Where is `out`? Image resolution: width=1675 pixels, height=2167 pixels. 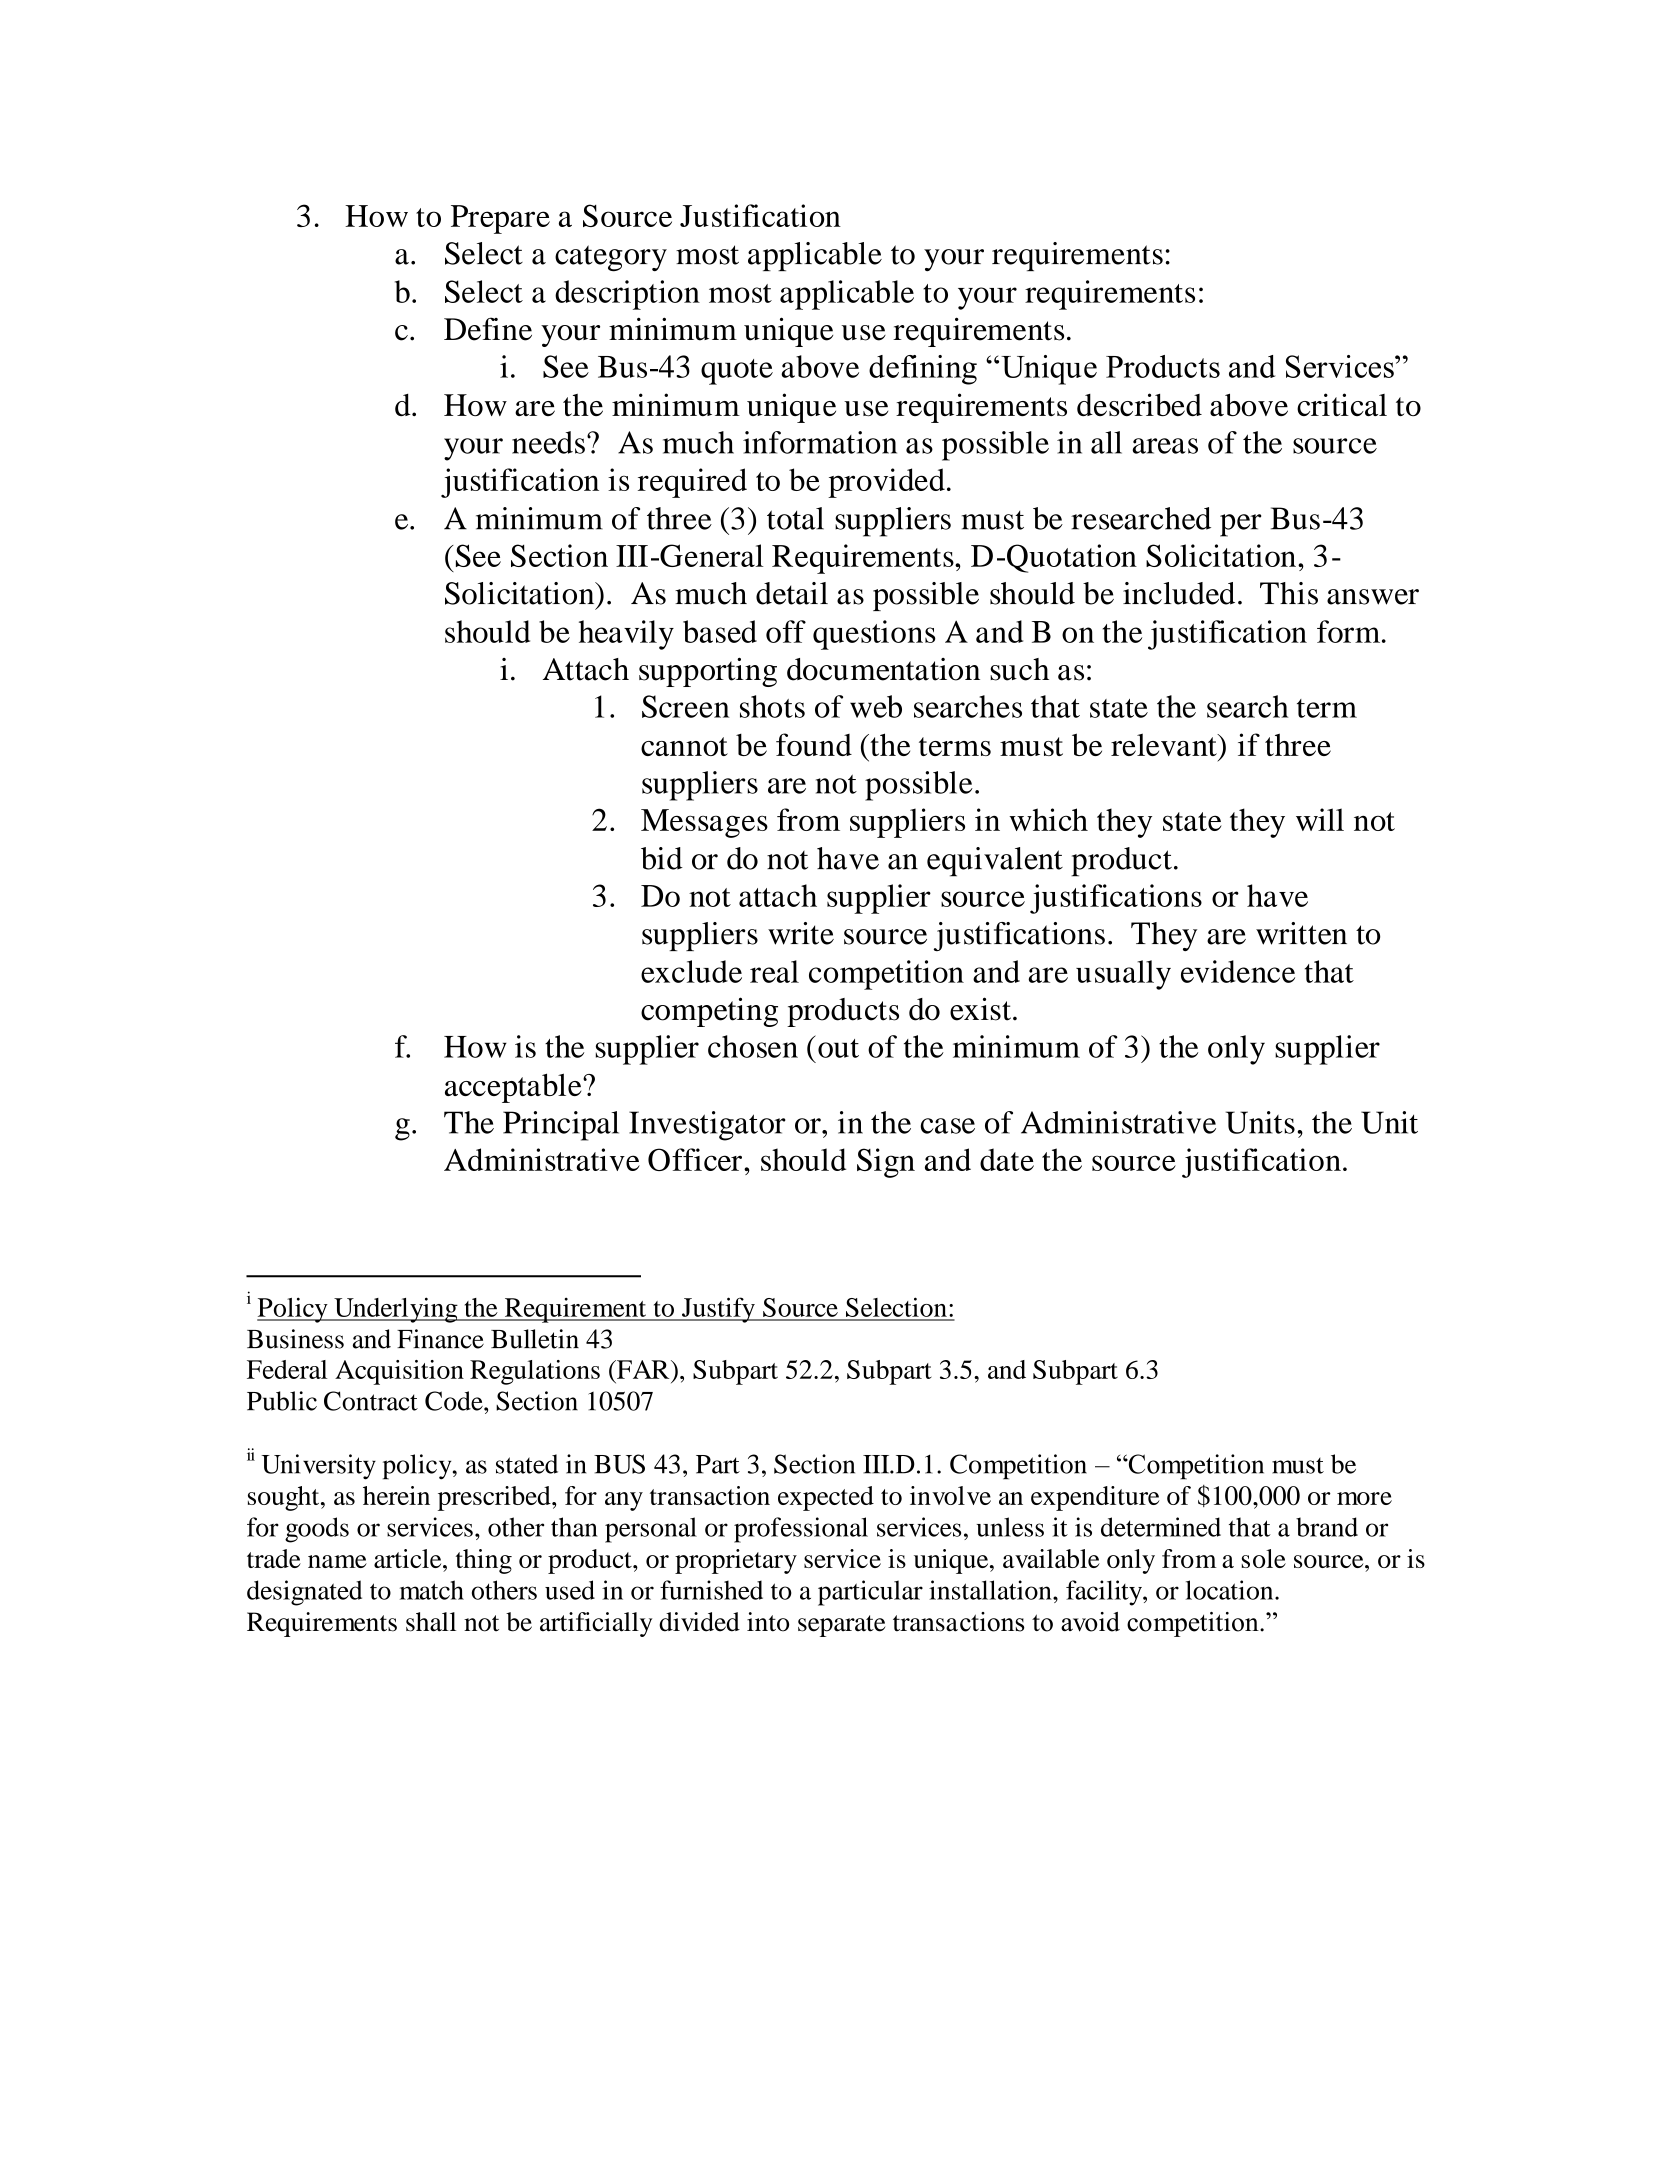 out is located at coordinates (838, 1048).
